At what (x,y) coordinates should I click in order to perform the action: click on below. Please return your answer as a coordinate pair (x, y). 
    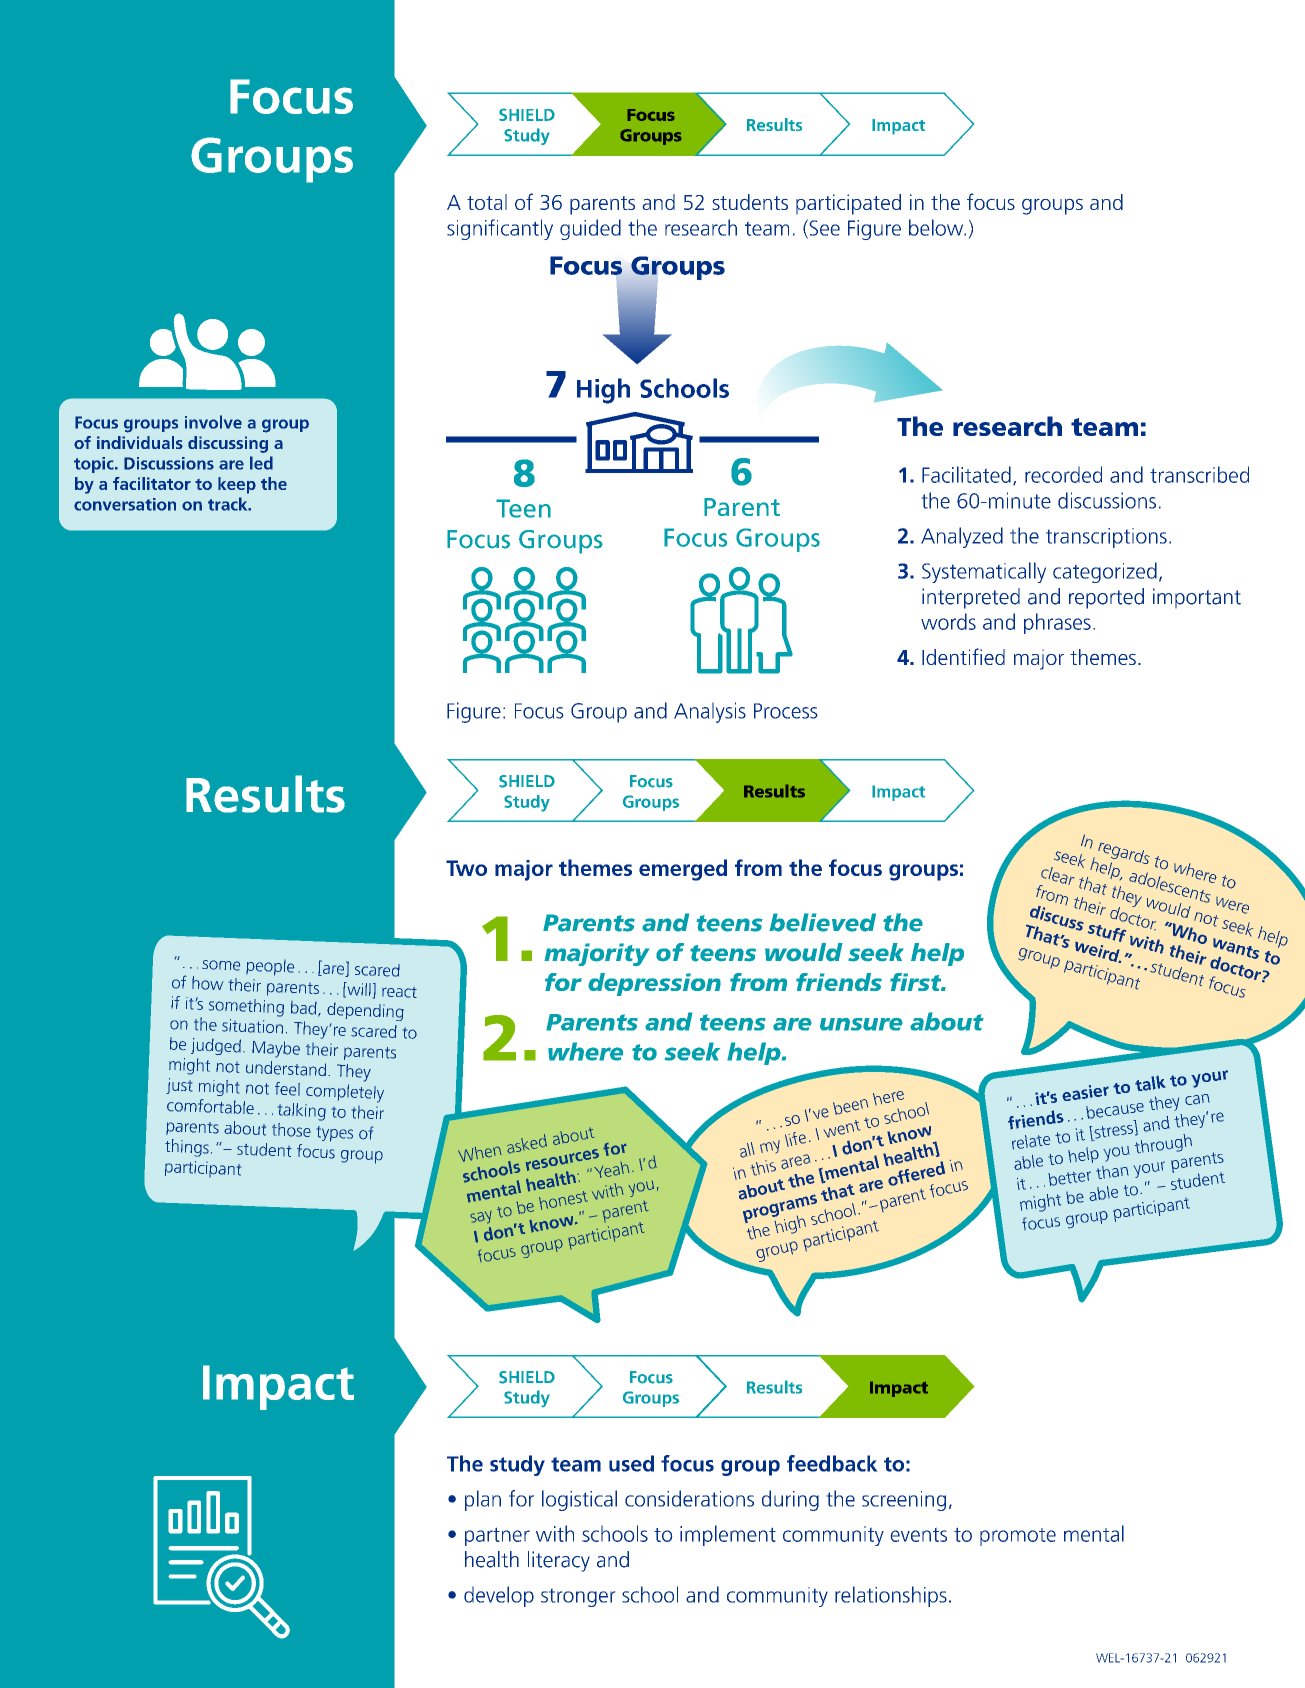
    Looking at the image, I should click on (937, 227).
